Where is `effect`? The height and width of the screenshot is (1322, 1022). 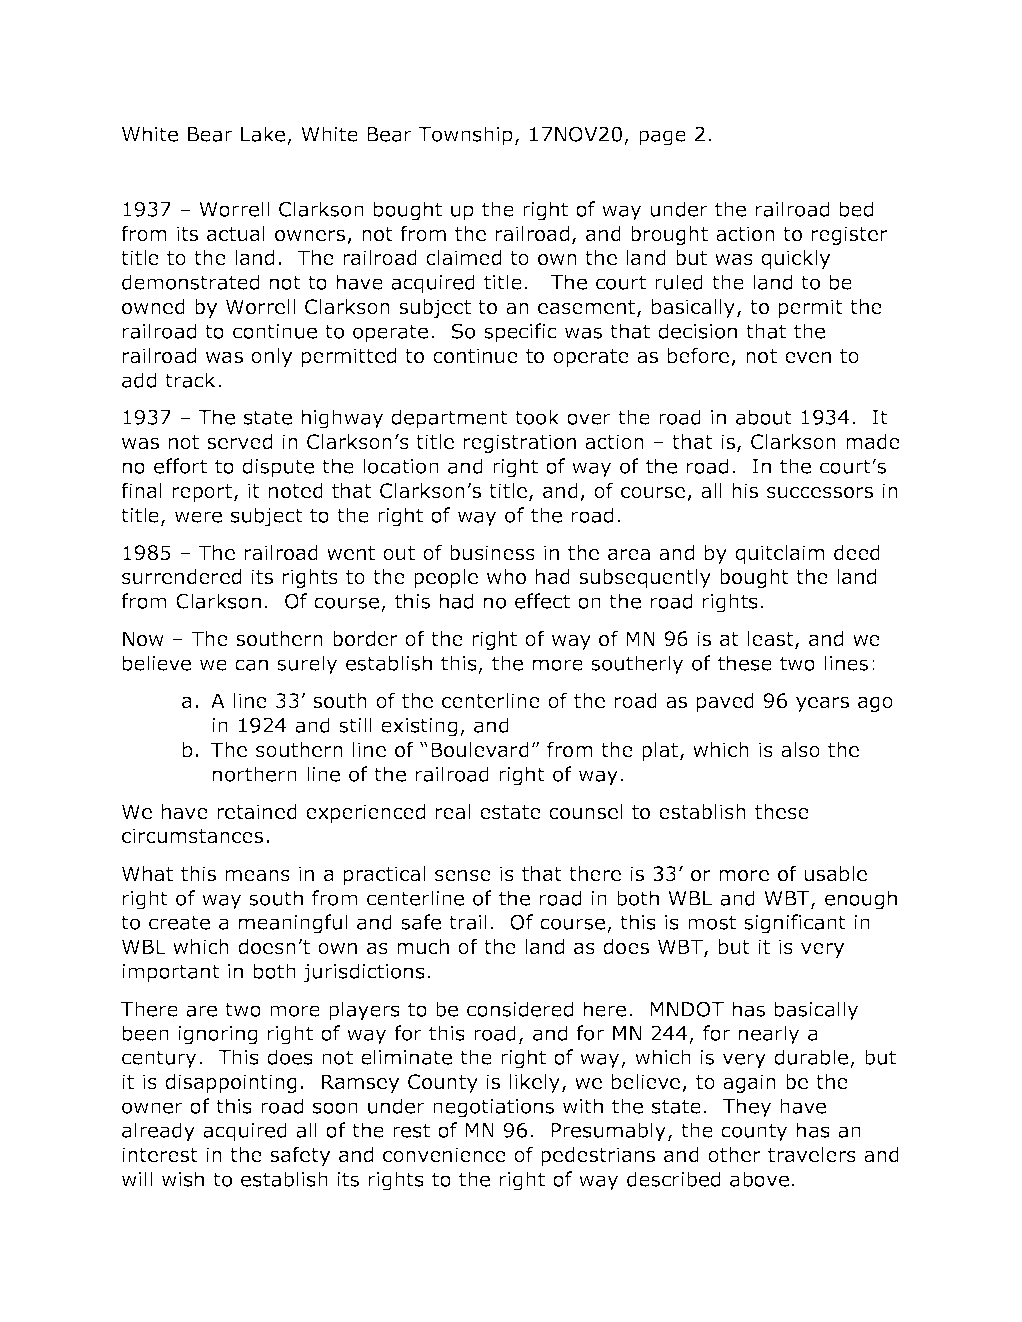
effect is located at coordinates (542, 601).
